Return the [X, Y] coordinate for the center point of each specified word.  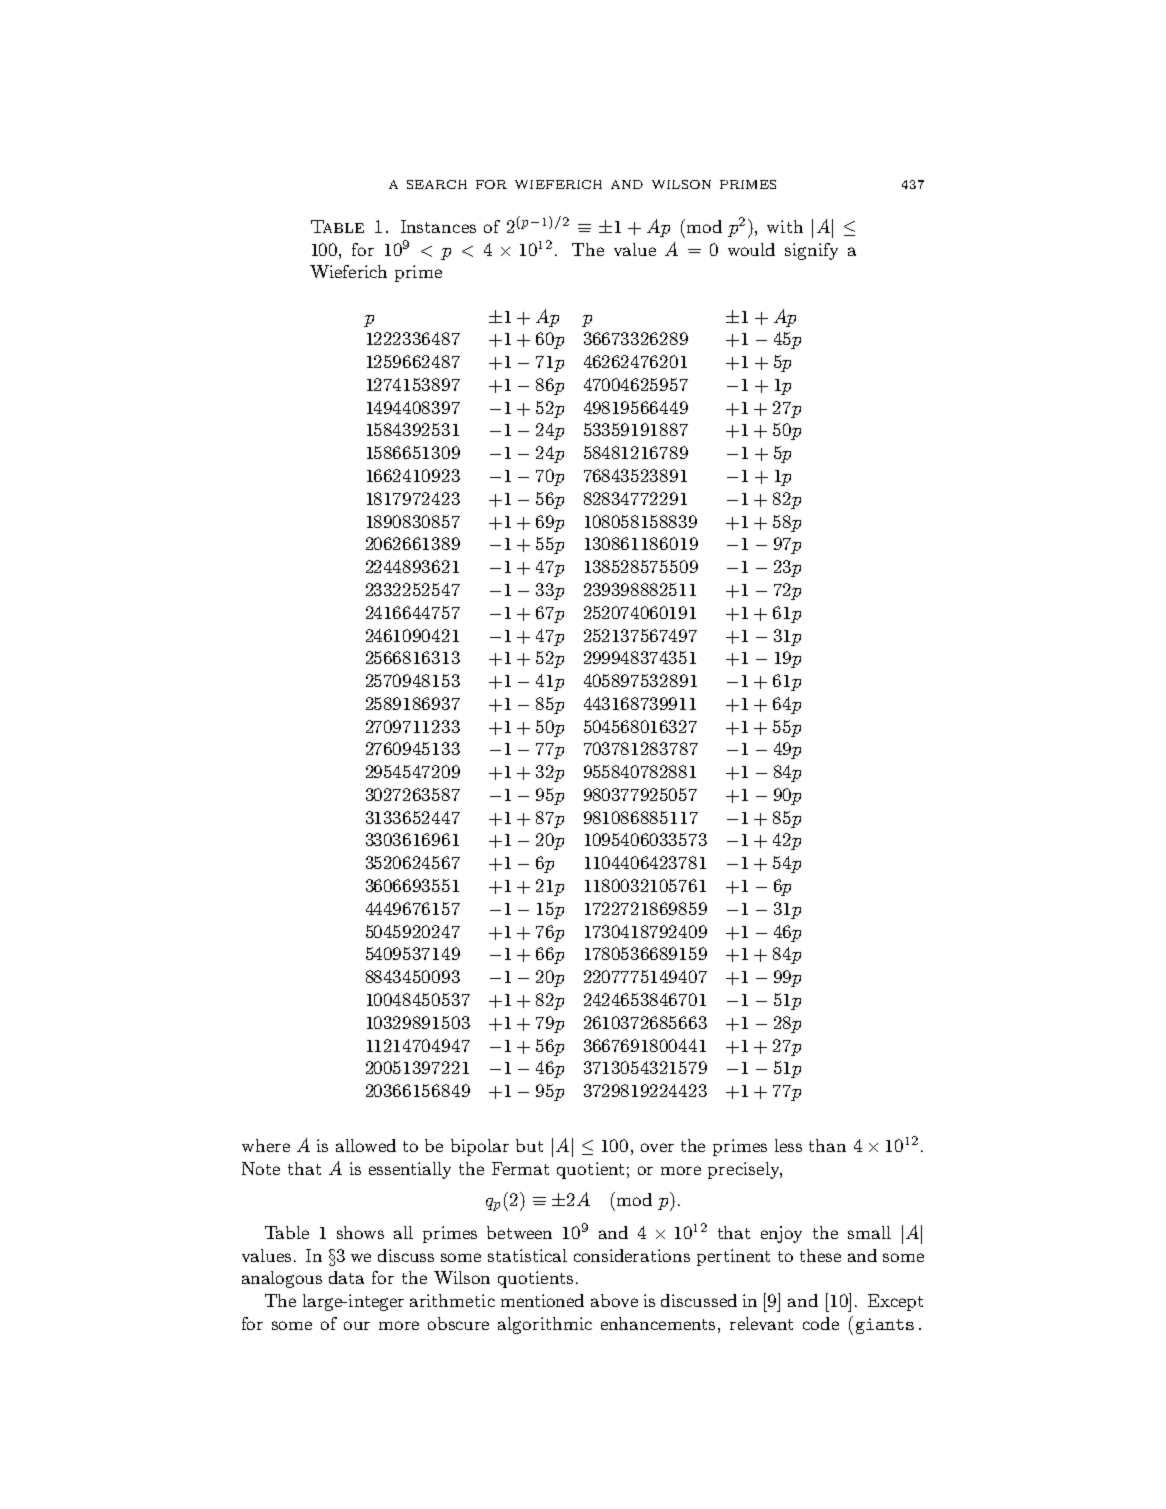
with [785, 226]
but [529, 1145]
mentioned [542, 1300]
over [657, 1147]
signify [811, 251]
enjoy [781, 1234]
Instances [438, 226]
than [827, 1145]
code [821, 1323]
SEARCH [437, 184]
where [266, 1145]
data [346, 1277]
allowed [366, 1145]
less [788, 1145]
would [751, 249]
